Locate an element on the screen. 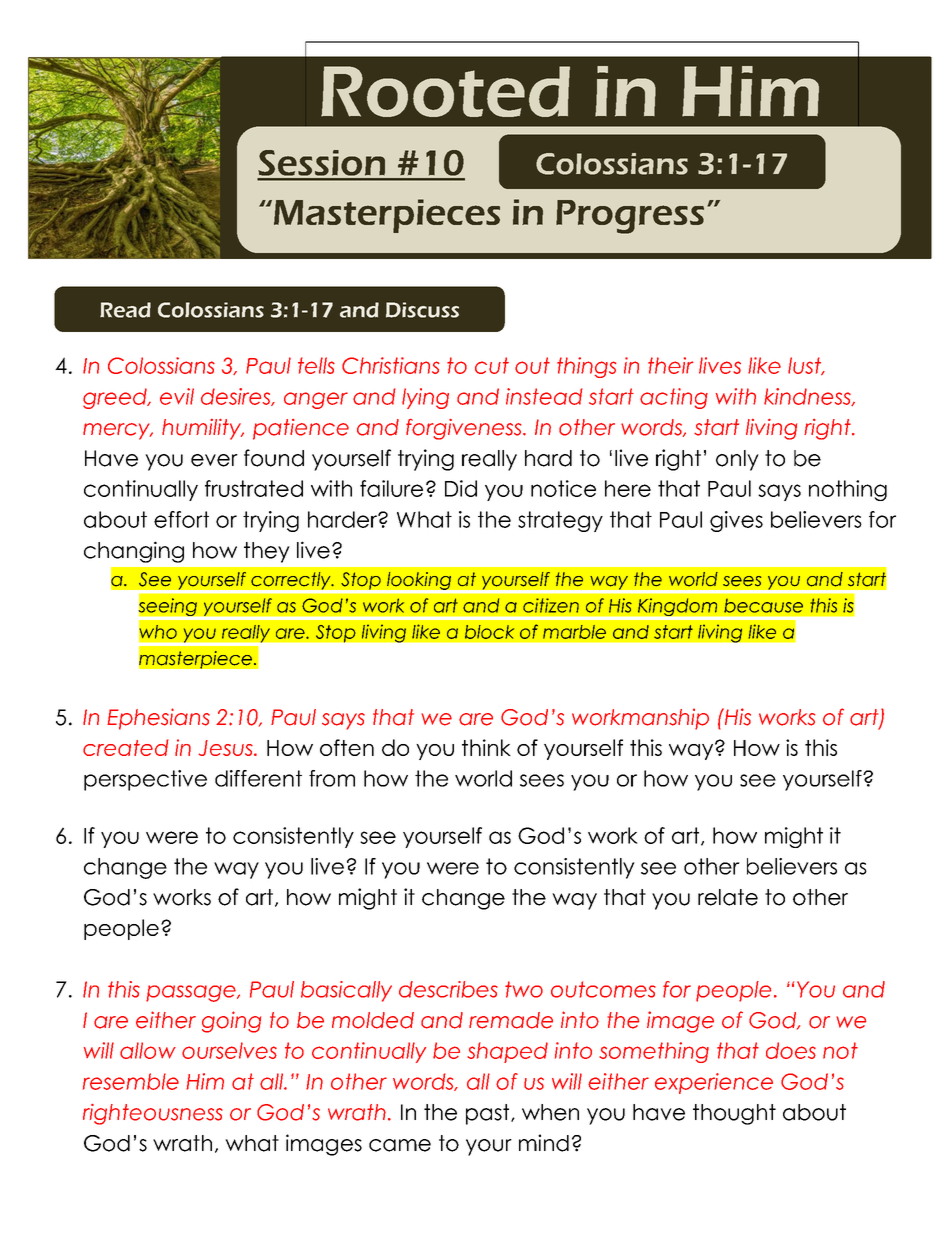 The width and height of the screenshot is (952, 1233). Progress is located at coordinates (630, 217).
